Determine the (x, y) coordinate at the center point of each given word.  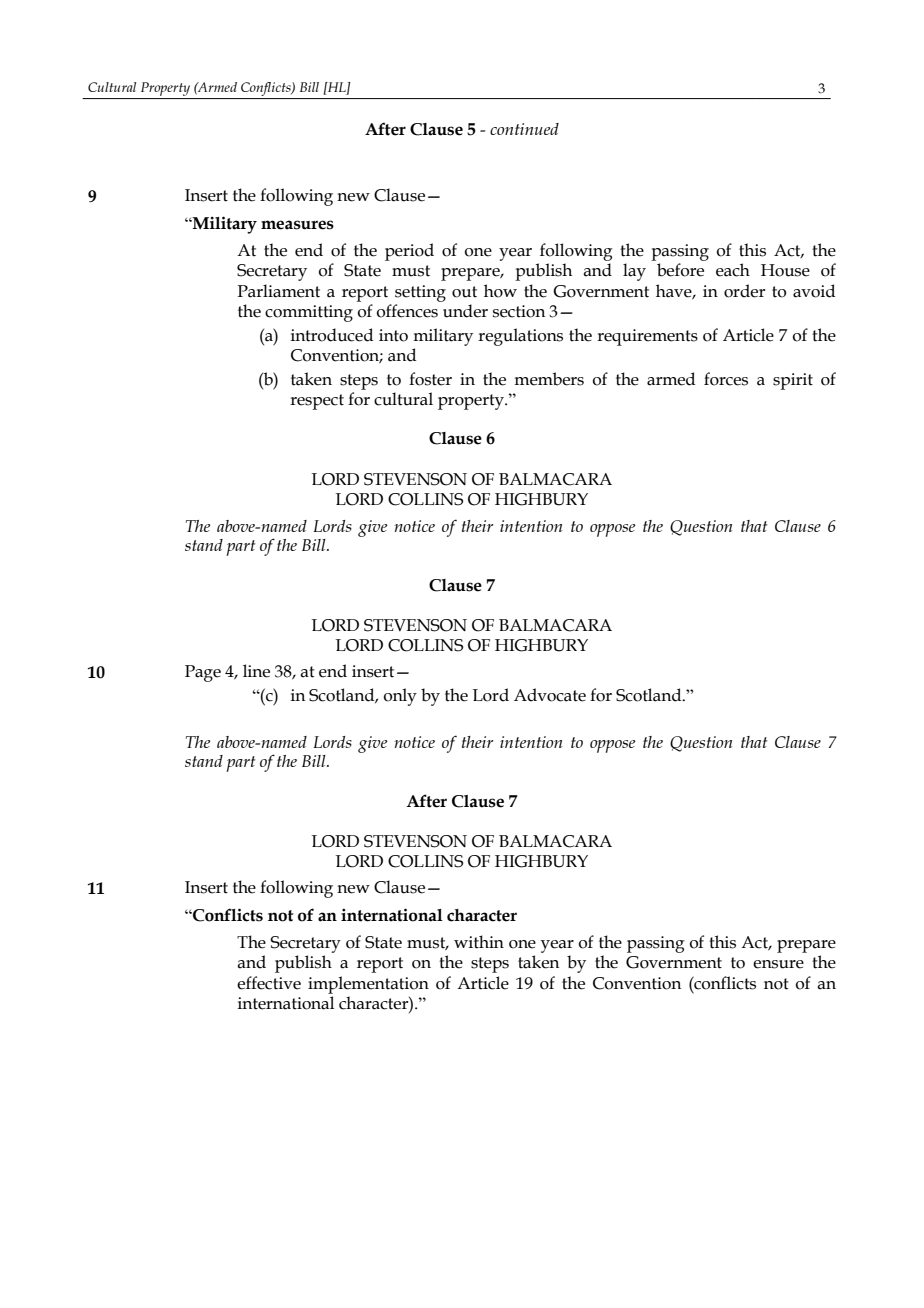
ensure (778, 964)
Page (203, 673)
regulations (520, 337)
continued (524, 129)
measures (297, 225)
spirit (793, 381)
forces (726, 379)
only (400, 697)
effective (269, 983)
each (733, 270)
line (256, 671)
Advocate (550, 695)
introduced (332, 335)
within (479, 942)
